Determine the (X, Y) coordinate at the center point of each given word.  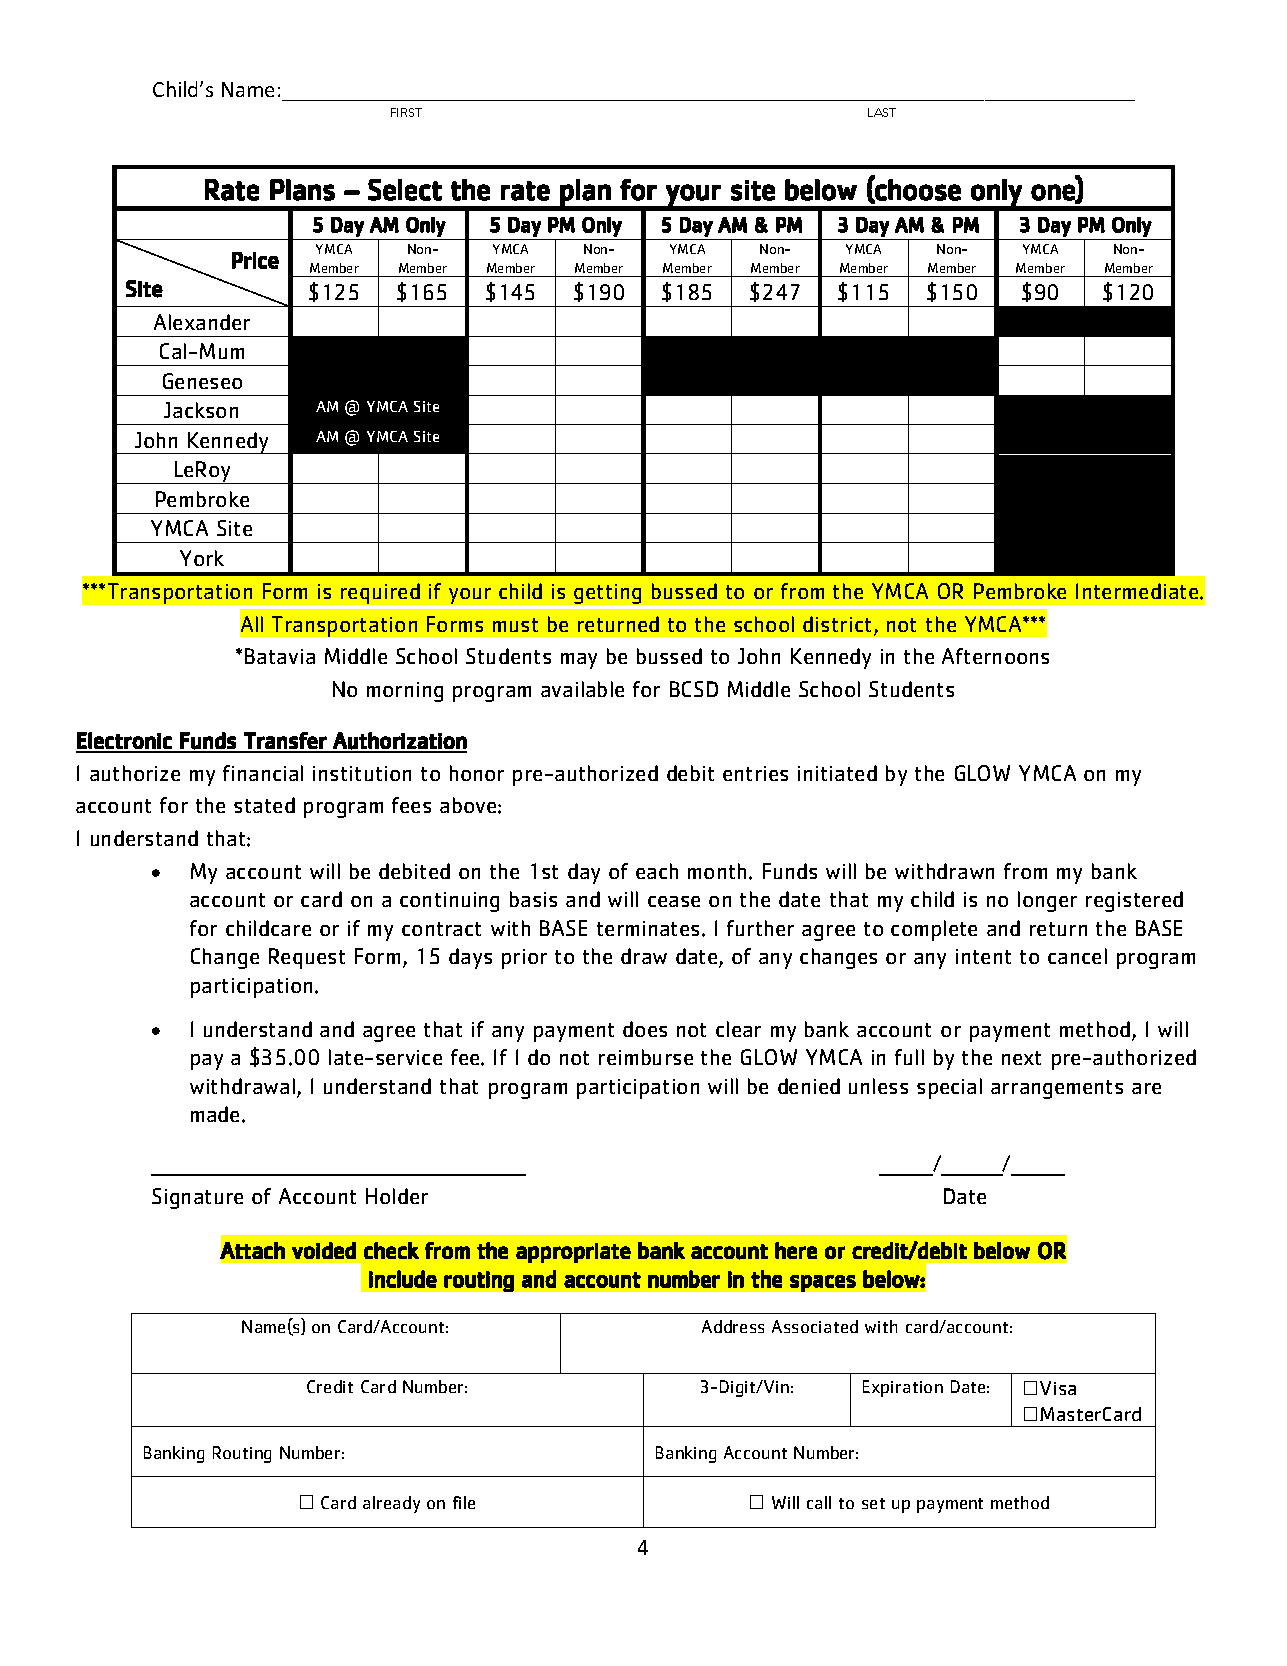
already (391, 1504)
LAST (882, 112)
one (1054, 193)
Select (405, 190)
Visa (1058, 1388)
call (819, 1502)
